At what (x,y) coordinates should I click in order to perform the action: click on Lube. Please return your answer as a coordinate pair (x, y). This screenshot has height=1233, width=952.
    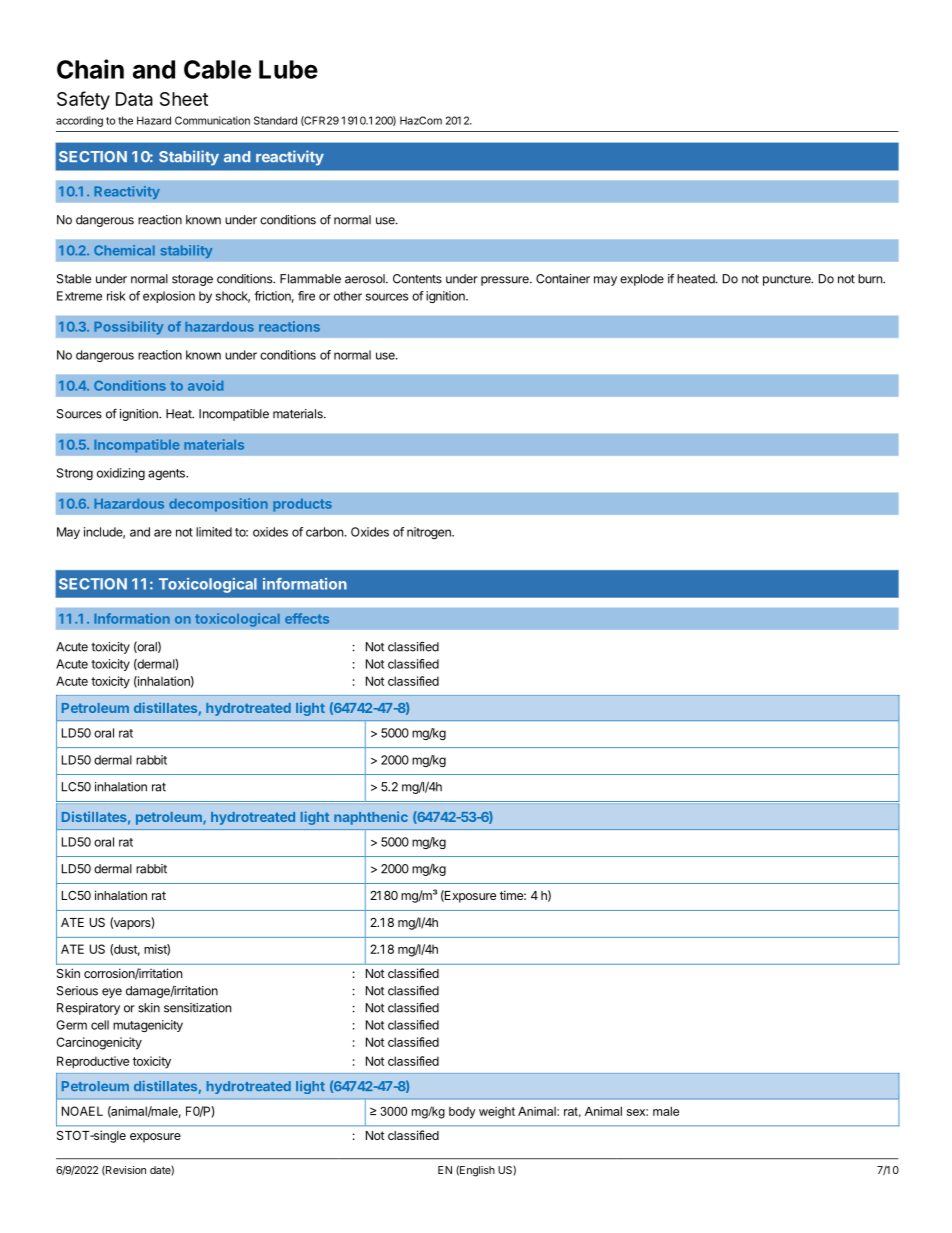
    Looking at the image, I should click on (288, 69).
